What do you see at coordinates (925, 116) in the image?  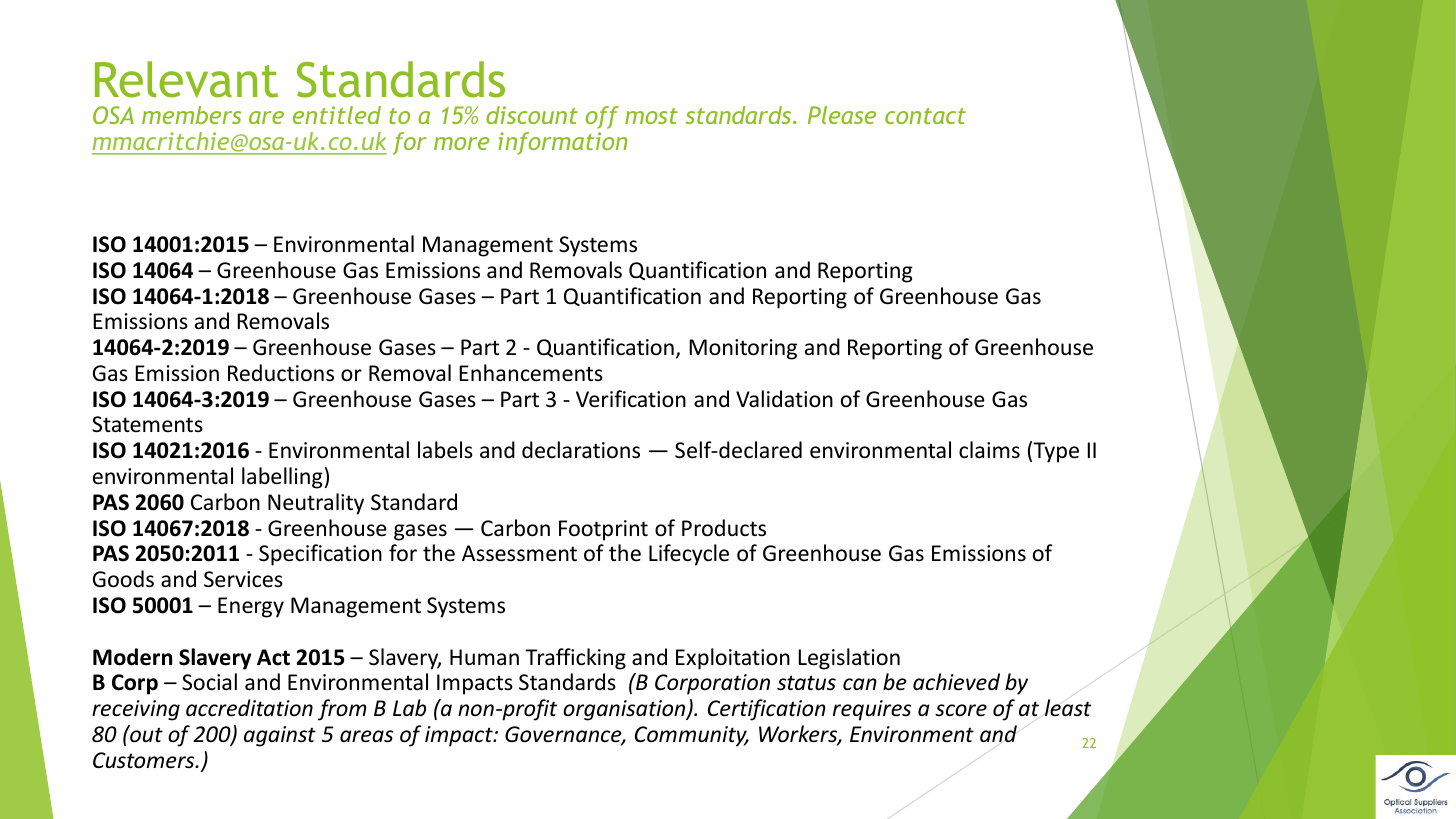 I see `contact` at bounding box center [925, 116].
